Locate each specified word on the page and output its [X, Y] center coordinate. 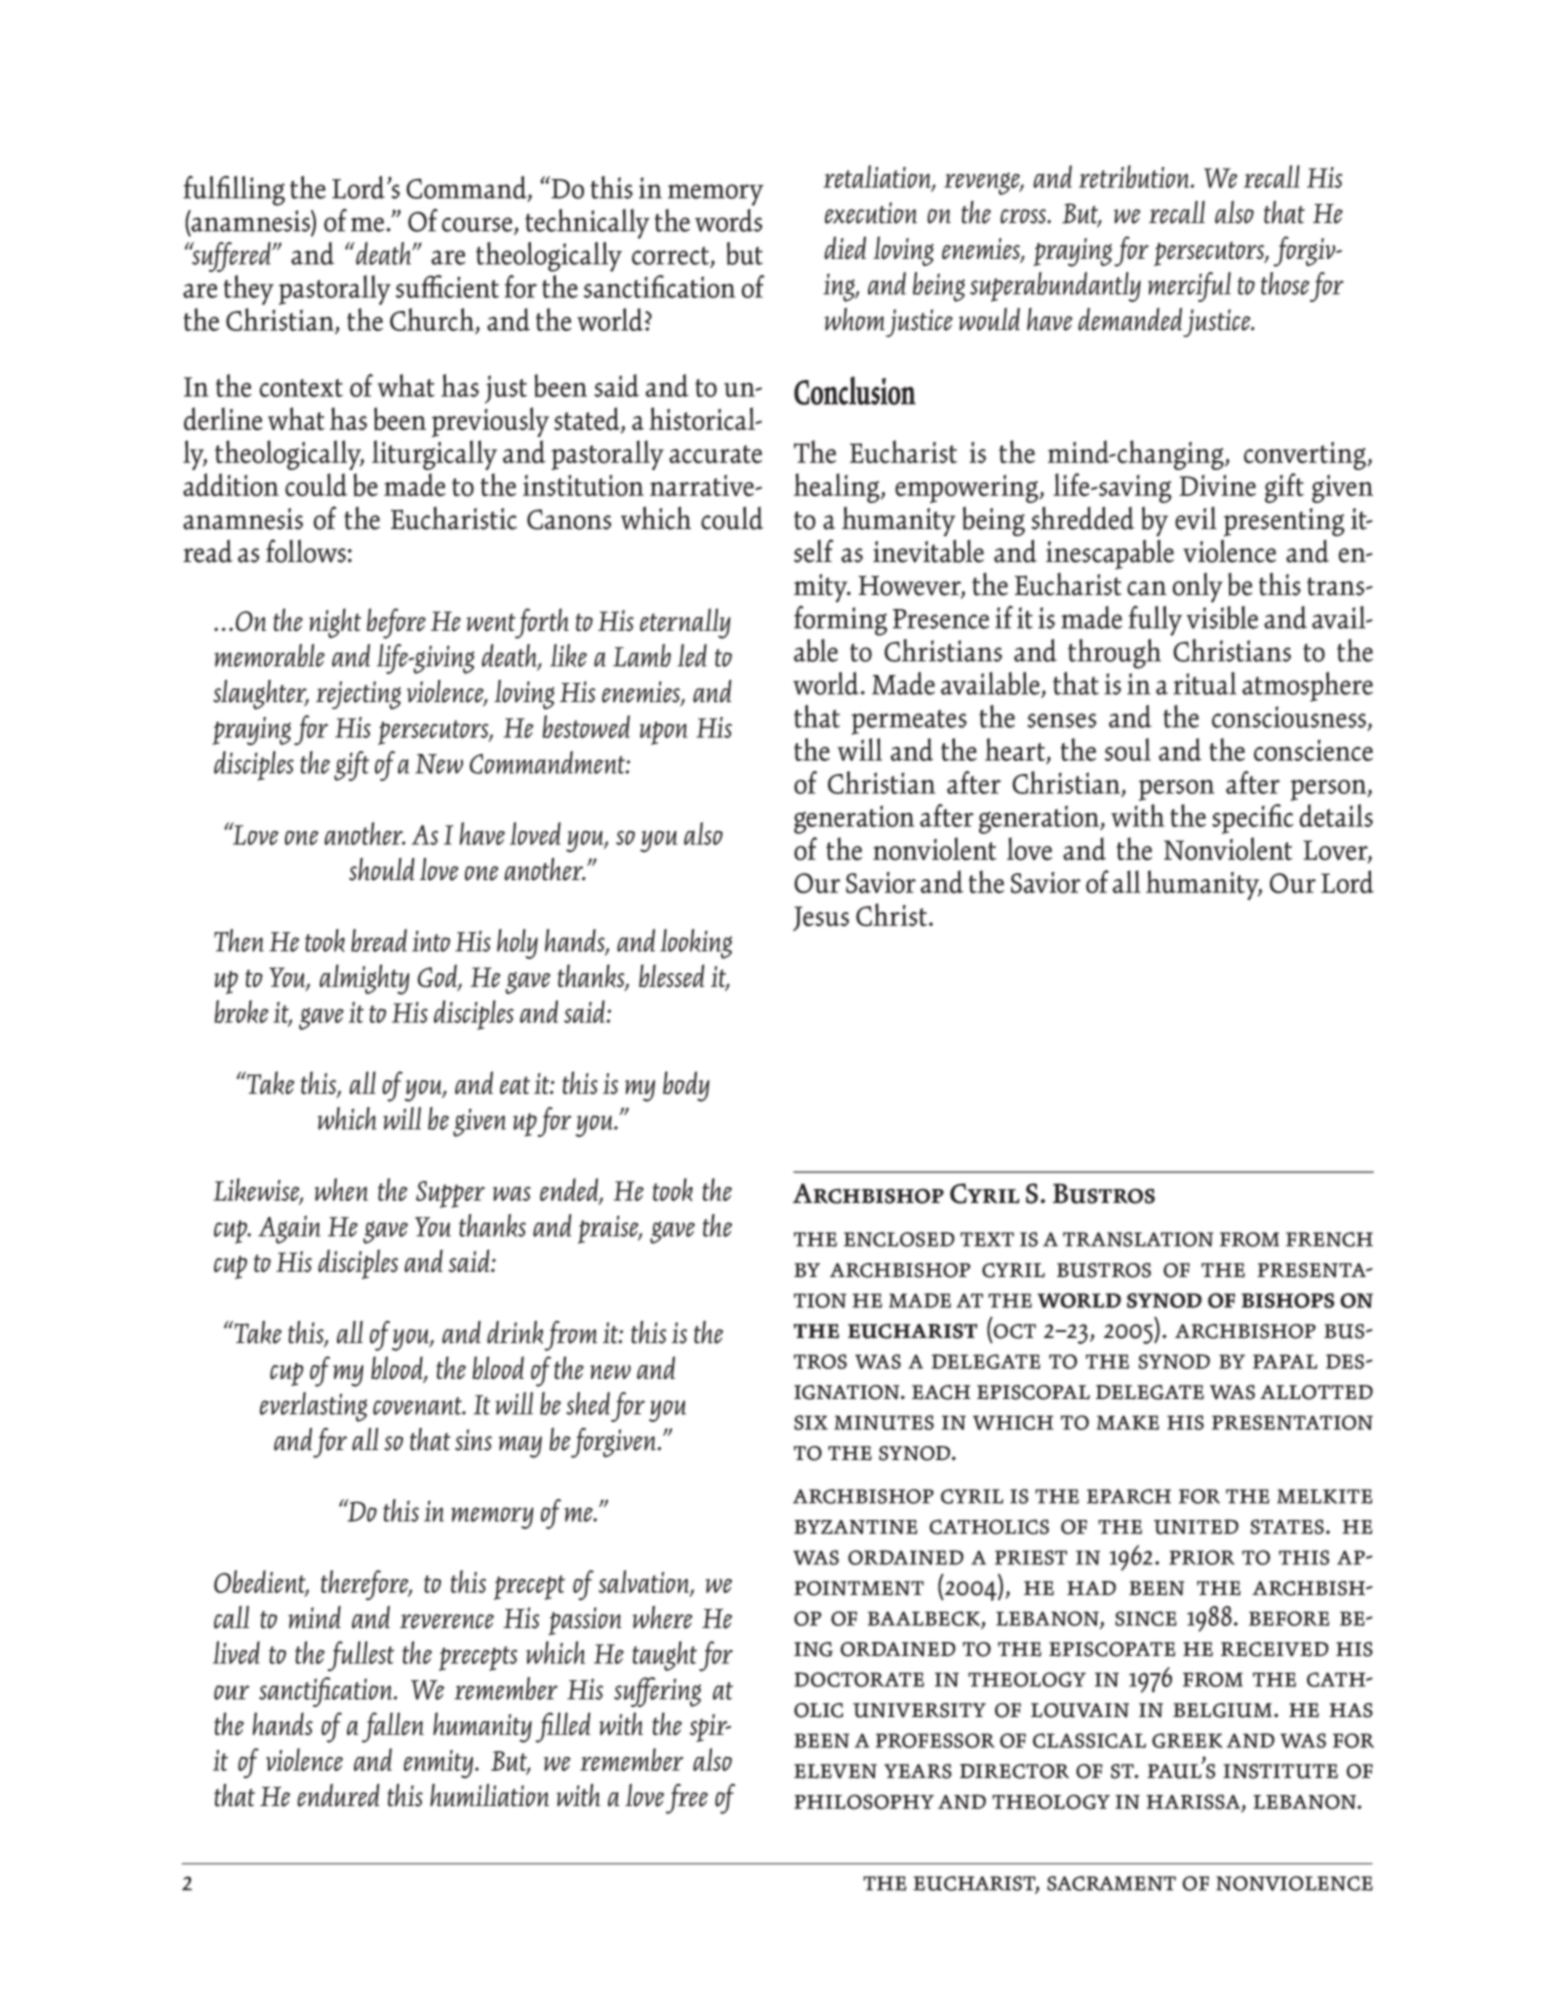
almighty [364, 979]
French [1329, 1239]
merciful [1189, 287]
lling [258, 191]
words [729, 220]
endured [338, 1795]
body [686, 1086]
